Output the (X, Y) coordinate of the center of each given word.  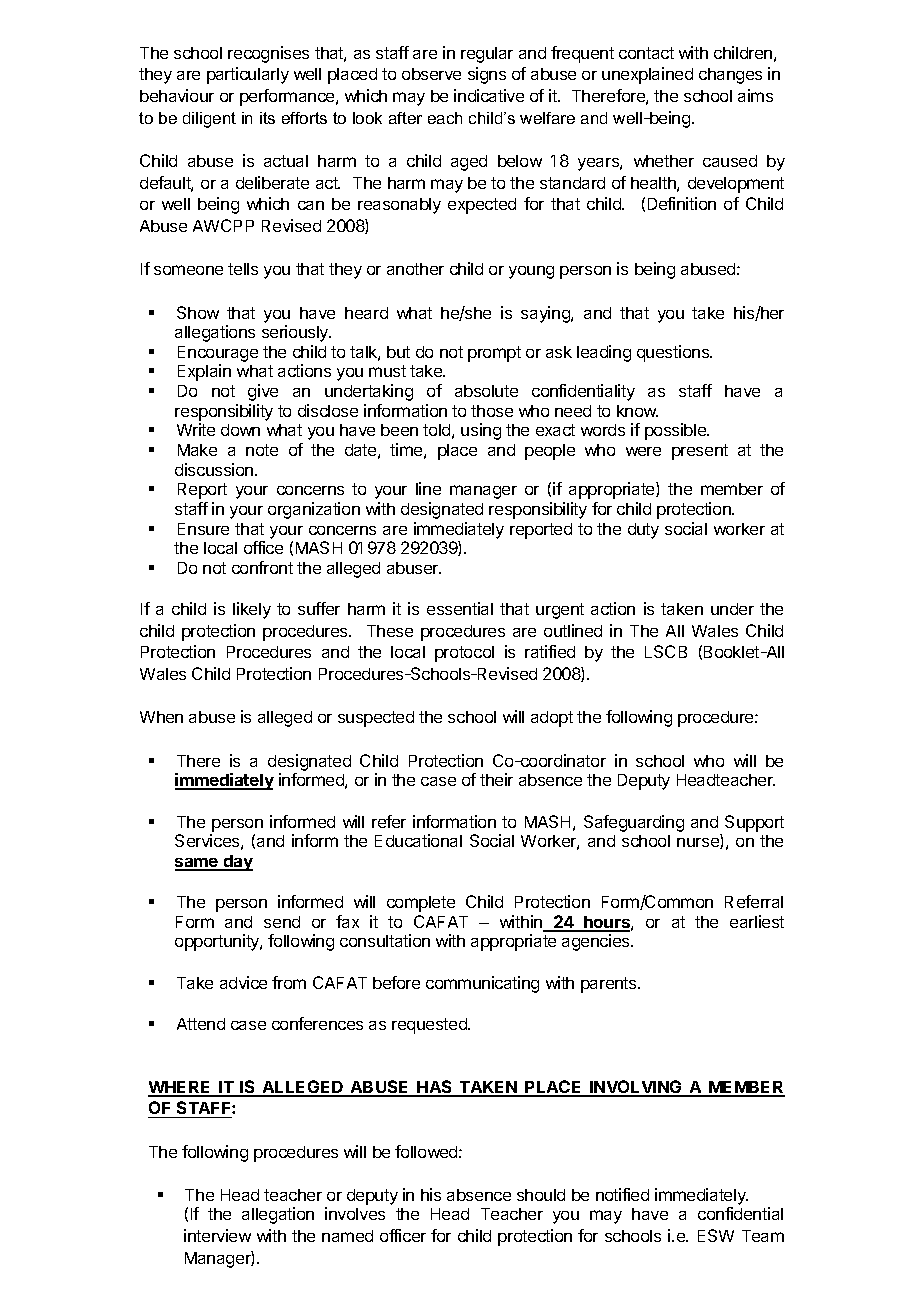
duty (643, 531)
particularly (248, 75)
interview (217, 1235)
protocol (464, 654)
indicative (489, 95)
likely (252, 610)
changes (730, 76)
